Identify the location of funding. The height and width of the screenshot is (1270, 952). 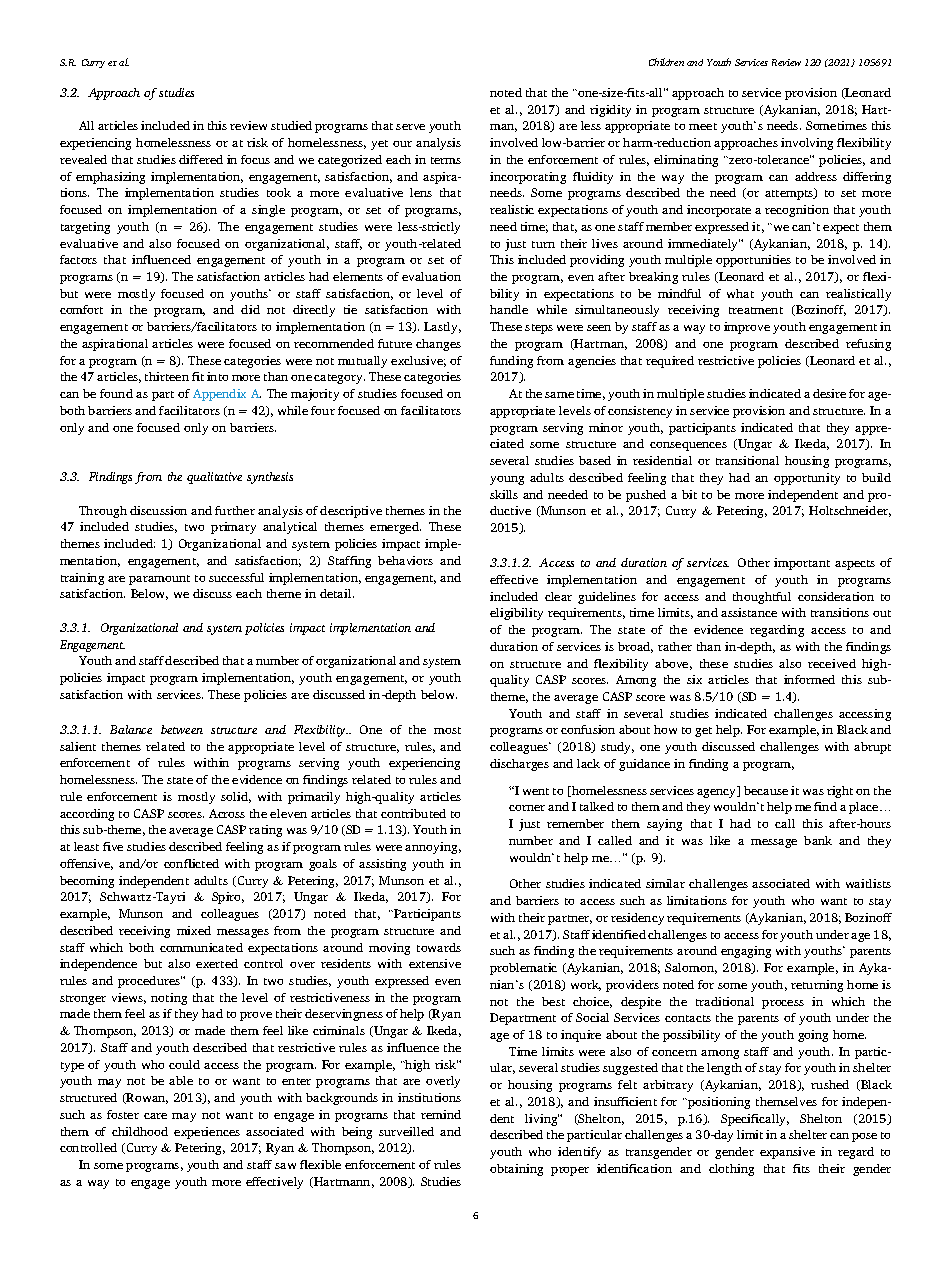
(511, 362).
